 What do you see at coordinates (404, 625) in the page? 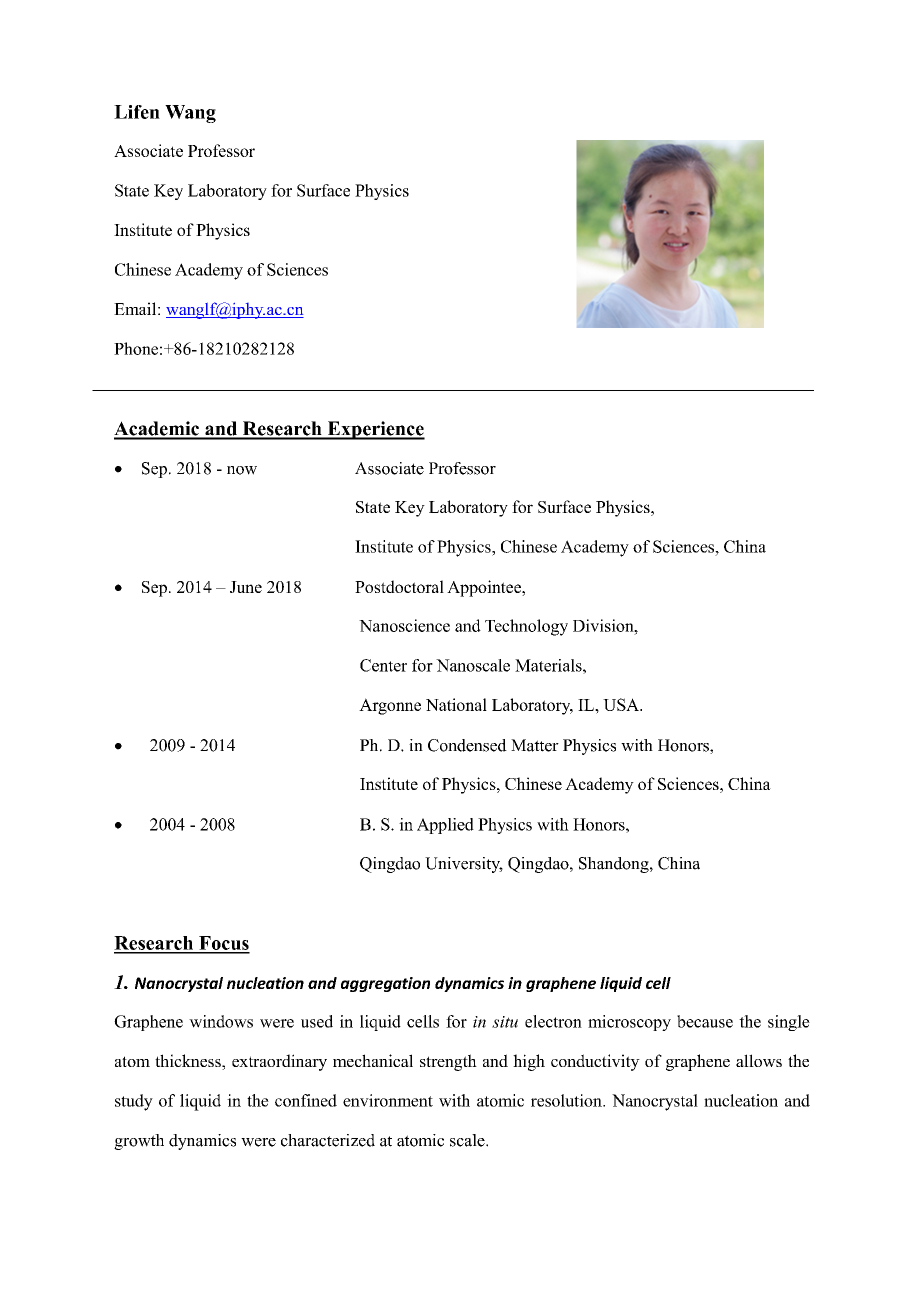
I see `Nanoscience` at bounding box center [404, 625].
